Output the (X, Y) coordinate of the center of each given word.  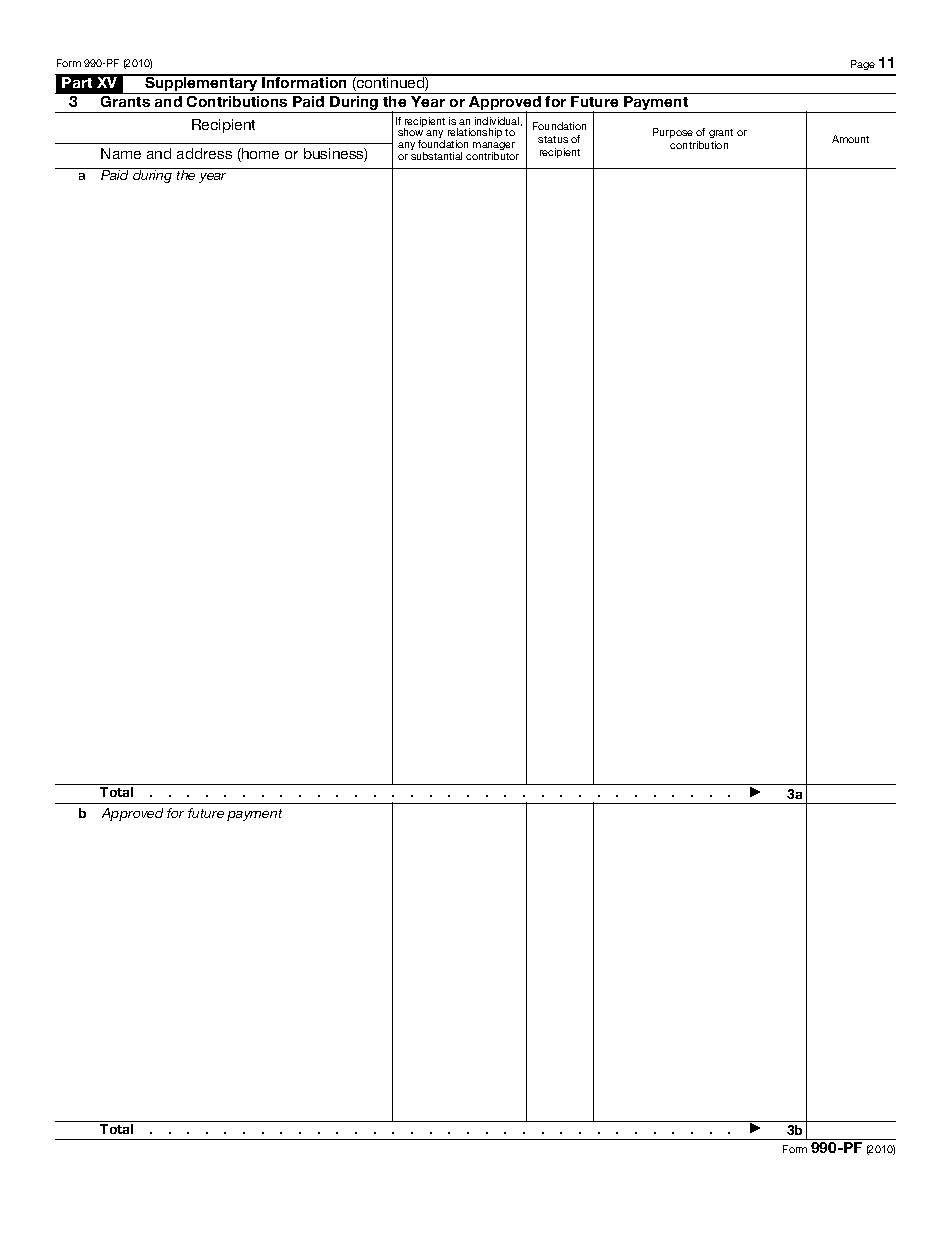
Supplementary (201, 82)
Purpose (673, 133)
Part (77, 82)
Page (863, 65)
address (204, 153)
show (410, 132)
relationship (475, 135)
